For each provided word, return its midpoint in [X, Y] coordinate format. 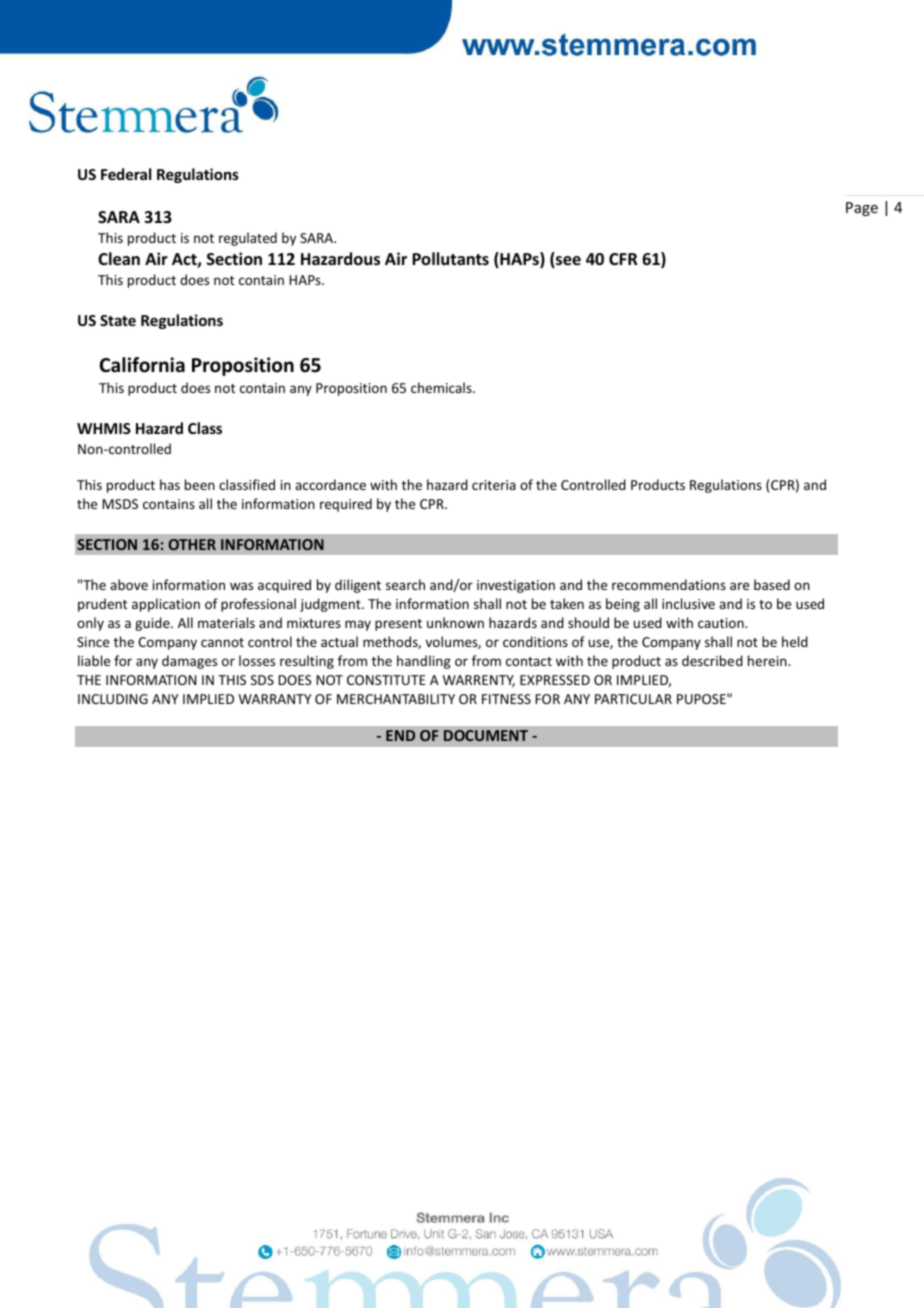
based [772, 584]
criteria [494, 485]
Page [862, 209]
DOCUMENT [486, 735]
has [170, 484]
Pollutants [450, 258]
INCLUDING [113, 699]
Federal [126, 174]
